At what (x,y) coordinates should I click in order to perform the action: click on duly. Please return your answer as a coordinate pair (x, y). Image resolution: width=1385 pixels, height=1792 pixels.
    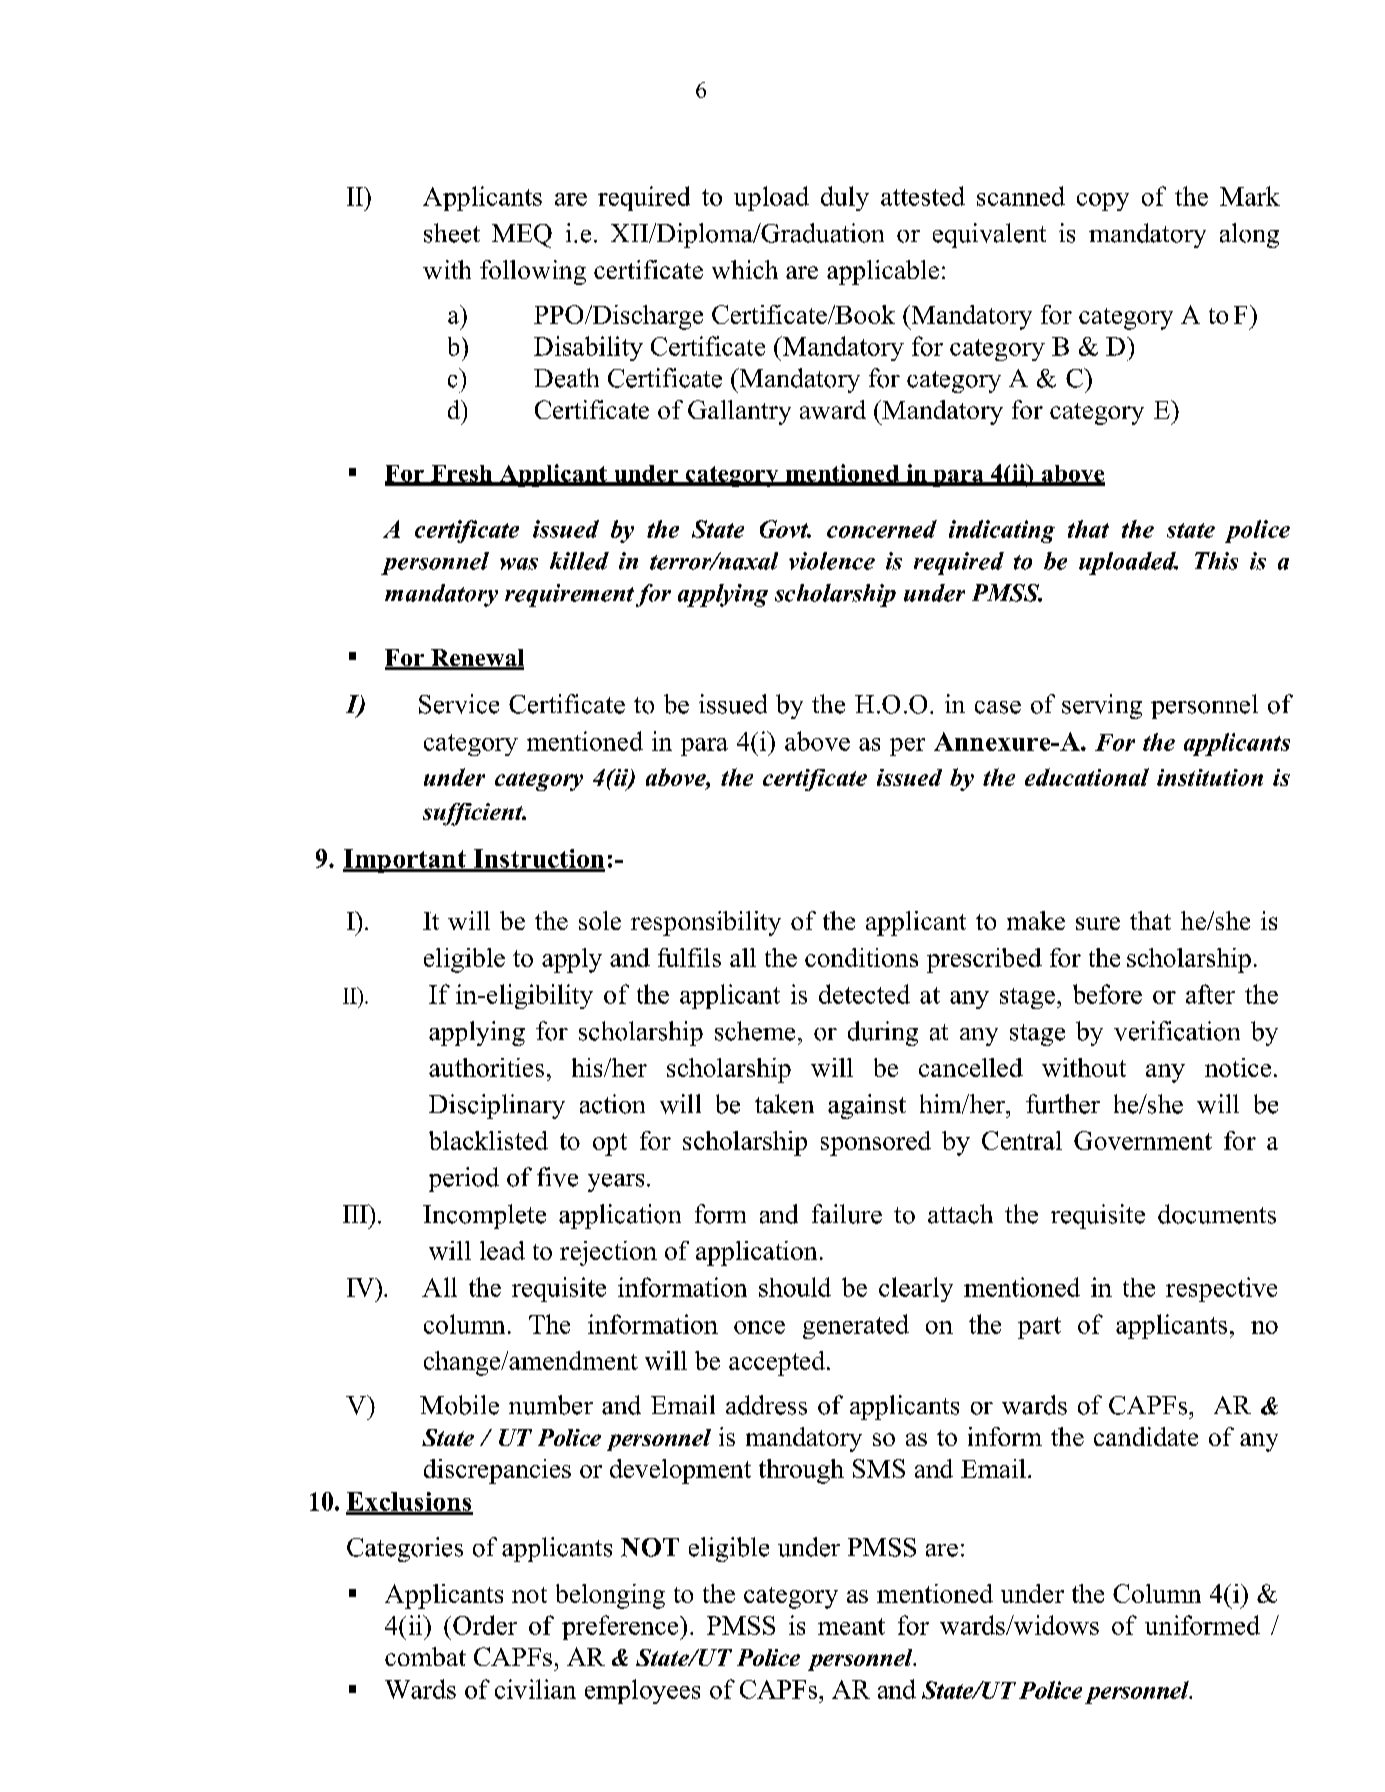
    Looking at the image, I should click on (845, 198).
